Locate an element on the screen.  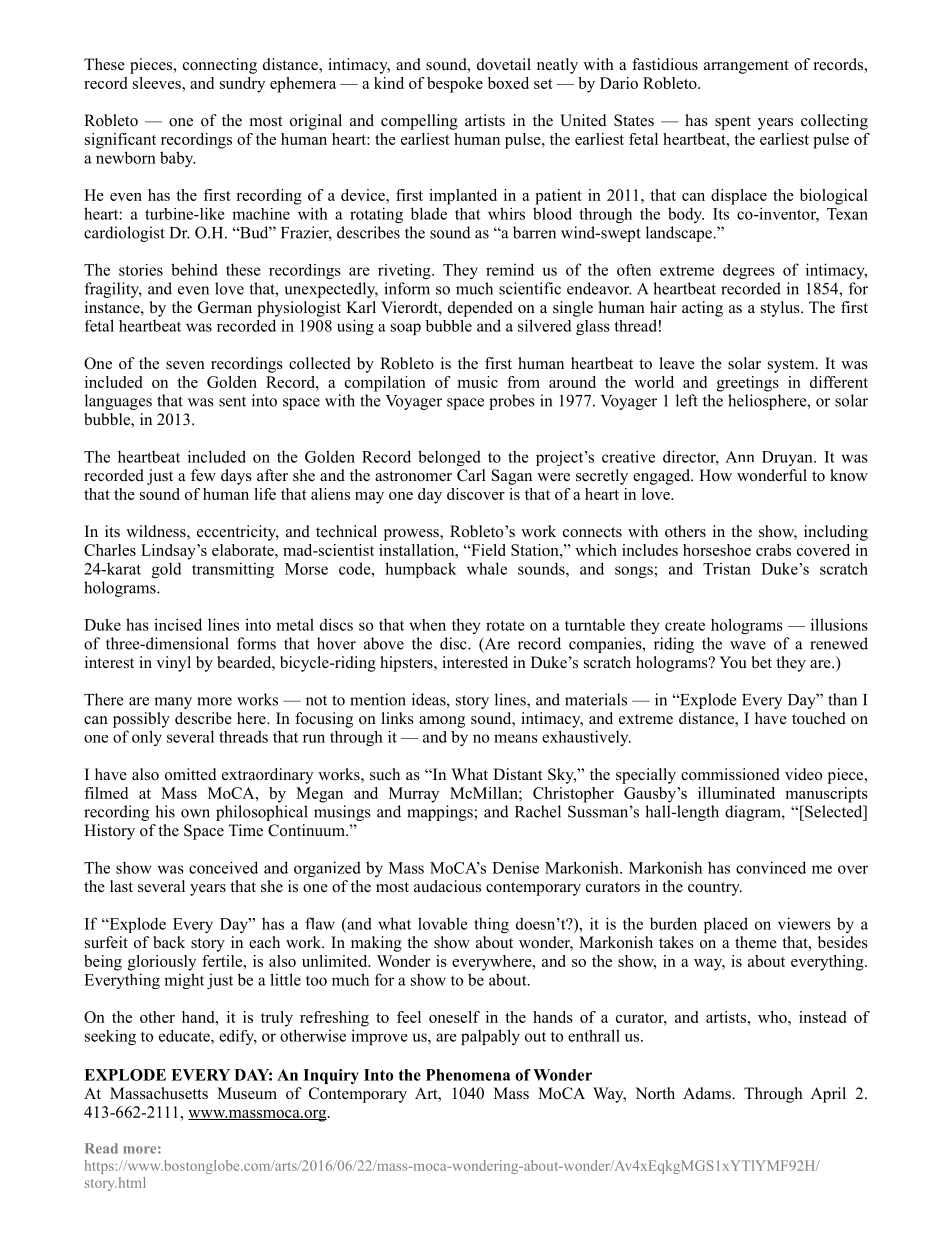
Phenomena is located at coordinates (468, 1075).
